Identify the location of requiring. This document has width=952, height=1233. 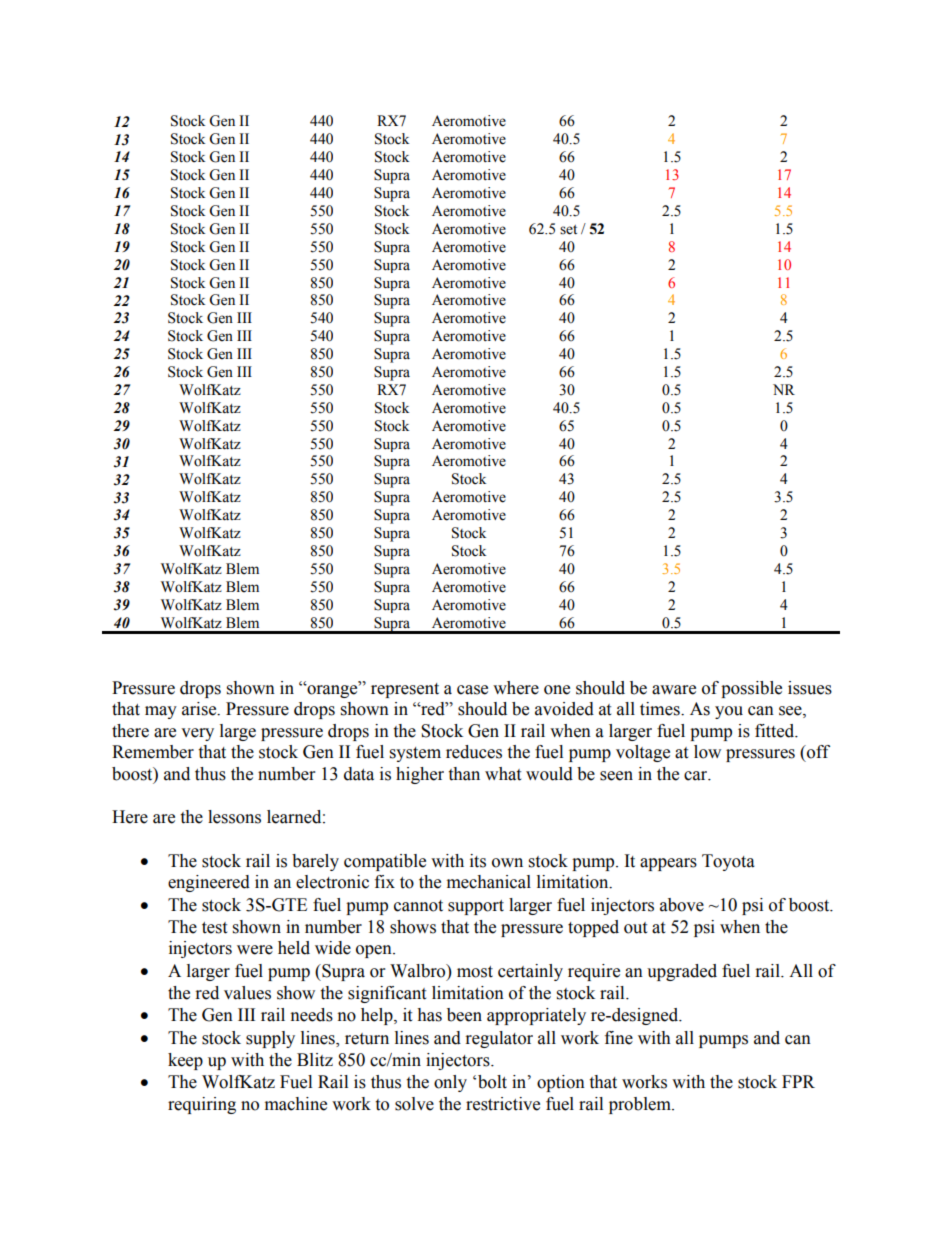
(202, 1105).
